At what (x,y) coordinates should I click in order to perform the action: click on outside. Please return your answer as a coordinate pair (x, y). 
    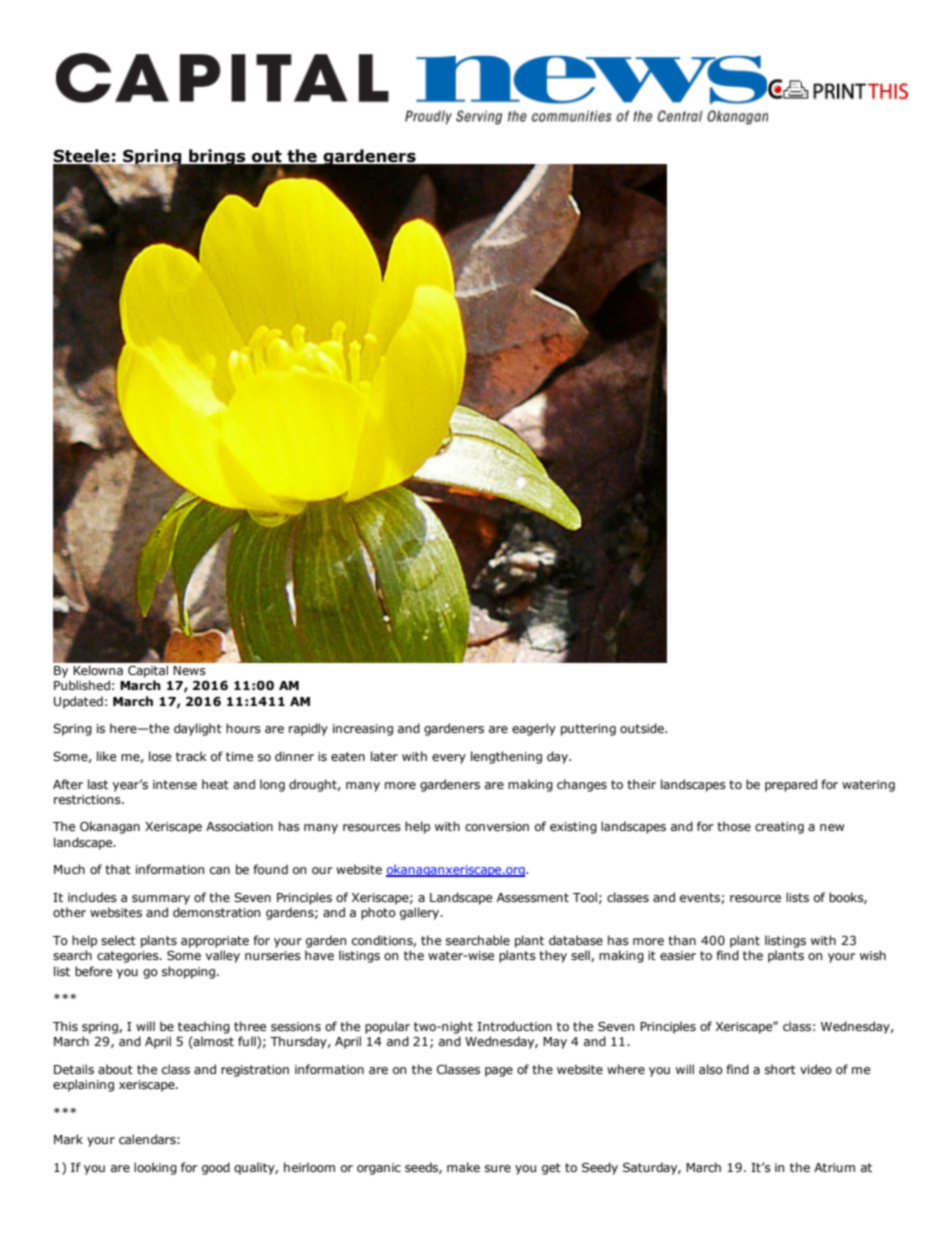
    Looking at the image, I should click on (643, 728).
